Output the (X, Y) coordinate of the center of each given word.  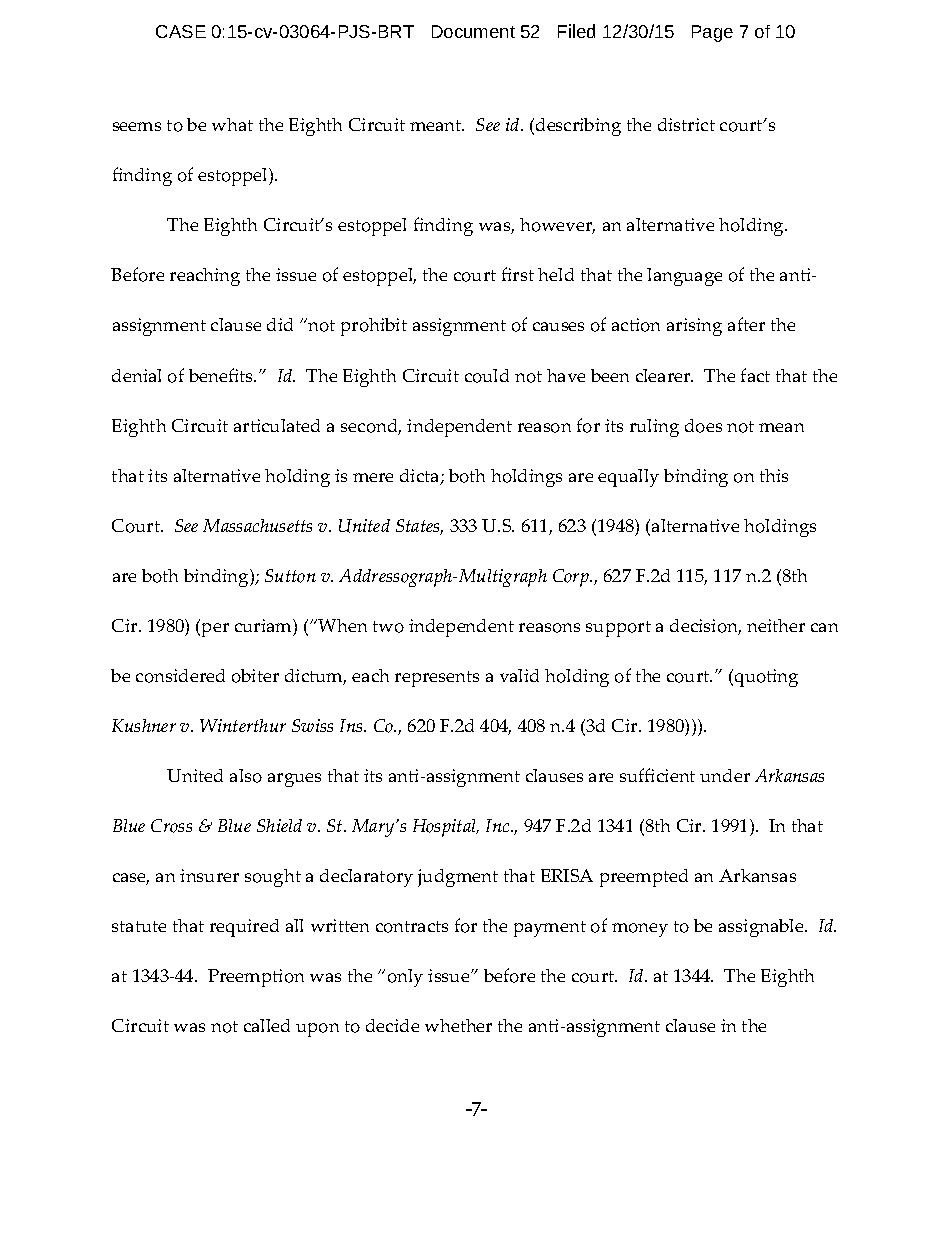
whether (458, 1025)
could (487, 376)
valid (519, 675)
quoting (766, 678)
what (232, 124)
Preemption (256, 978)
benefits (222, 375)
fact (755, 375)
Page (712, 33)
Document (473, 31)
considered (180, 676)
